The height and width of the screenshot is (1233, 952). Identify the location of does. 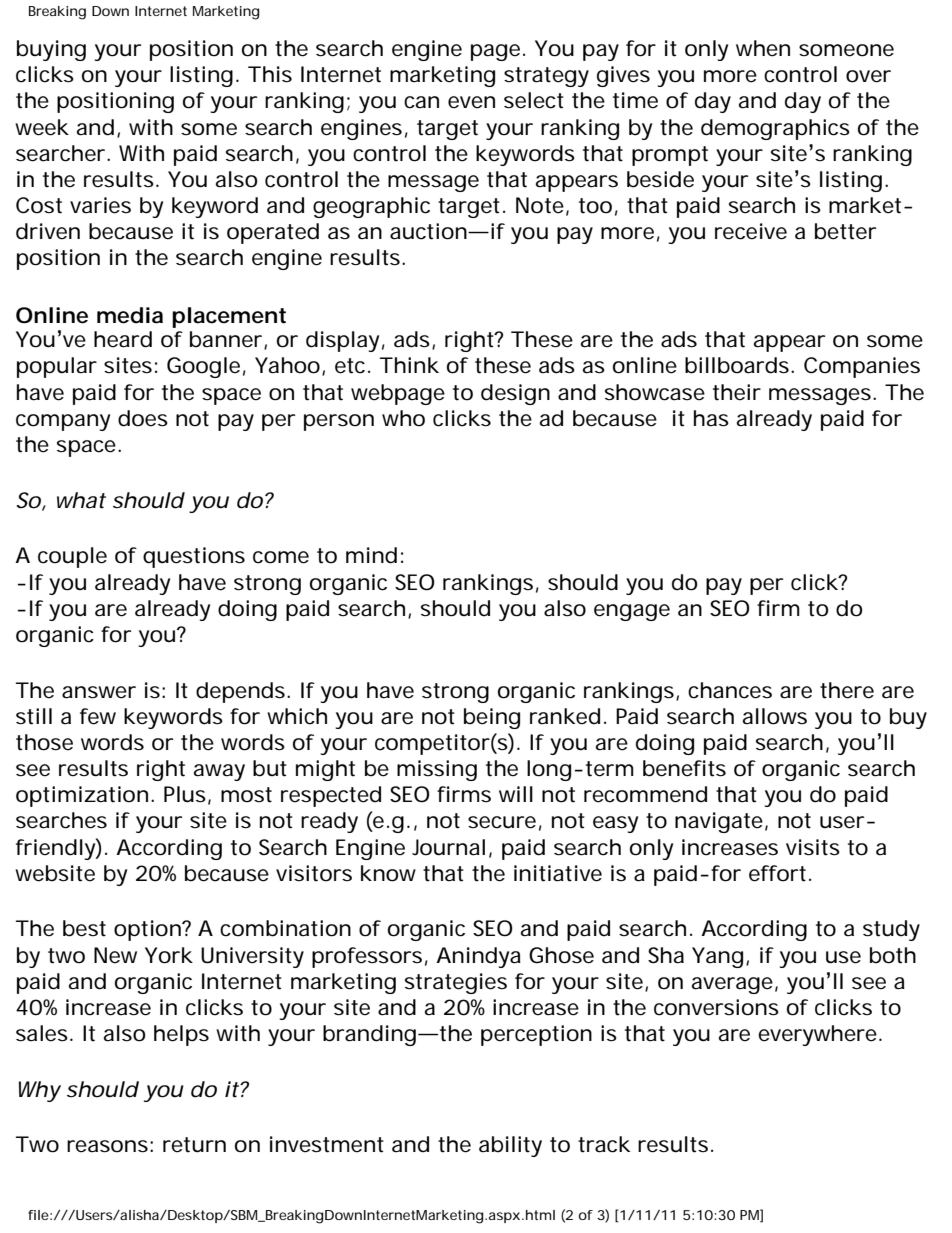
(143, 418).
